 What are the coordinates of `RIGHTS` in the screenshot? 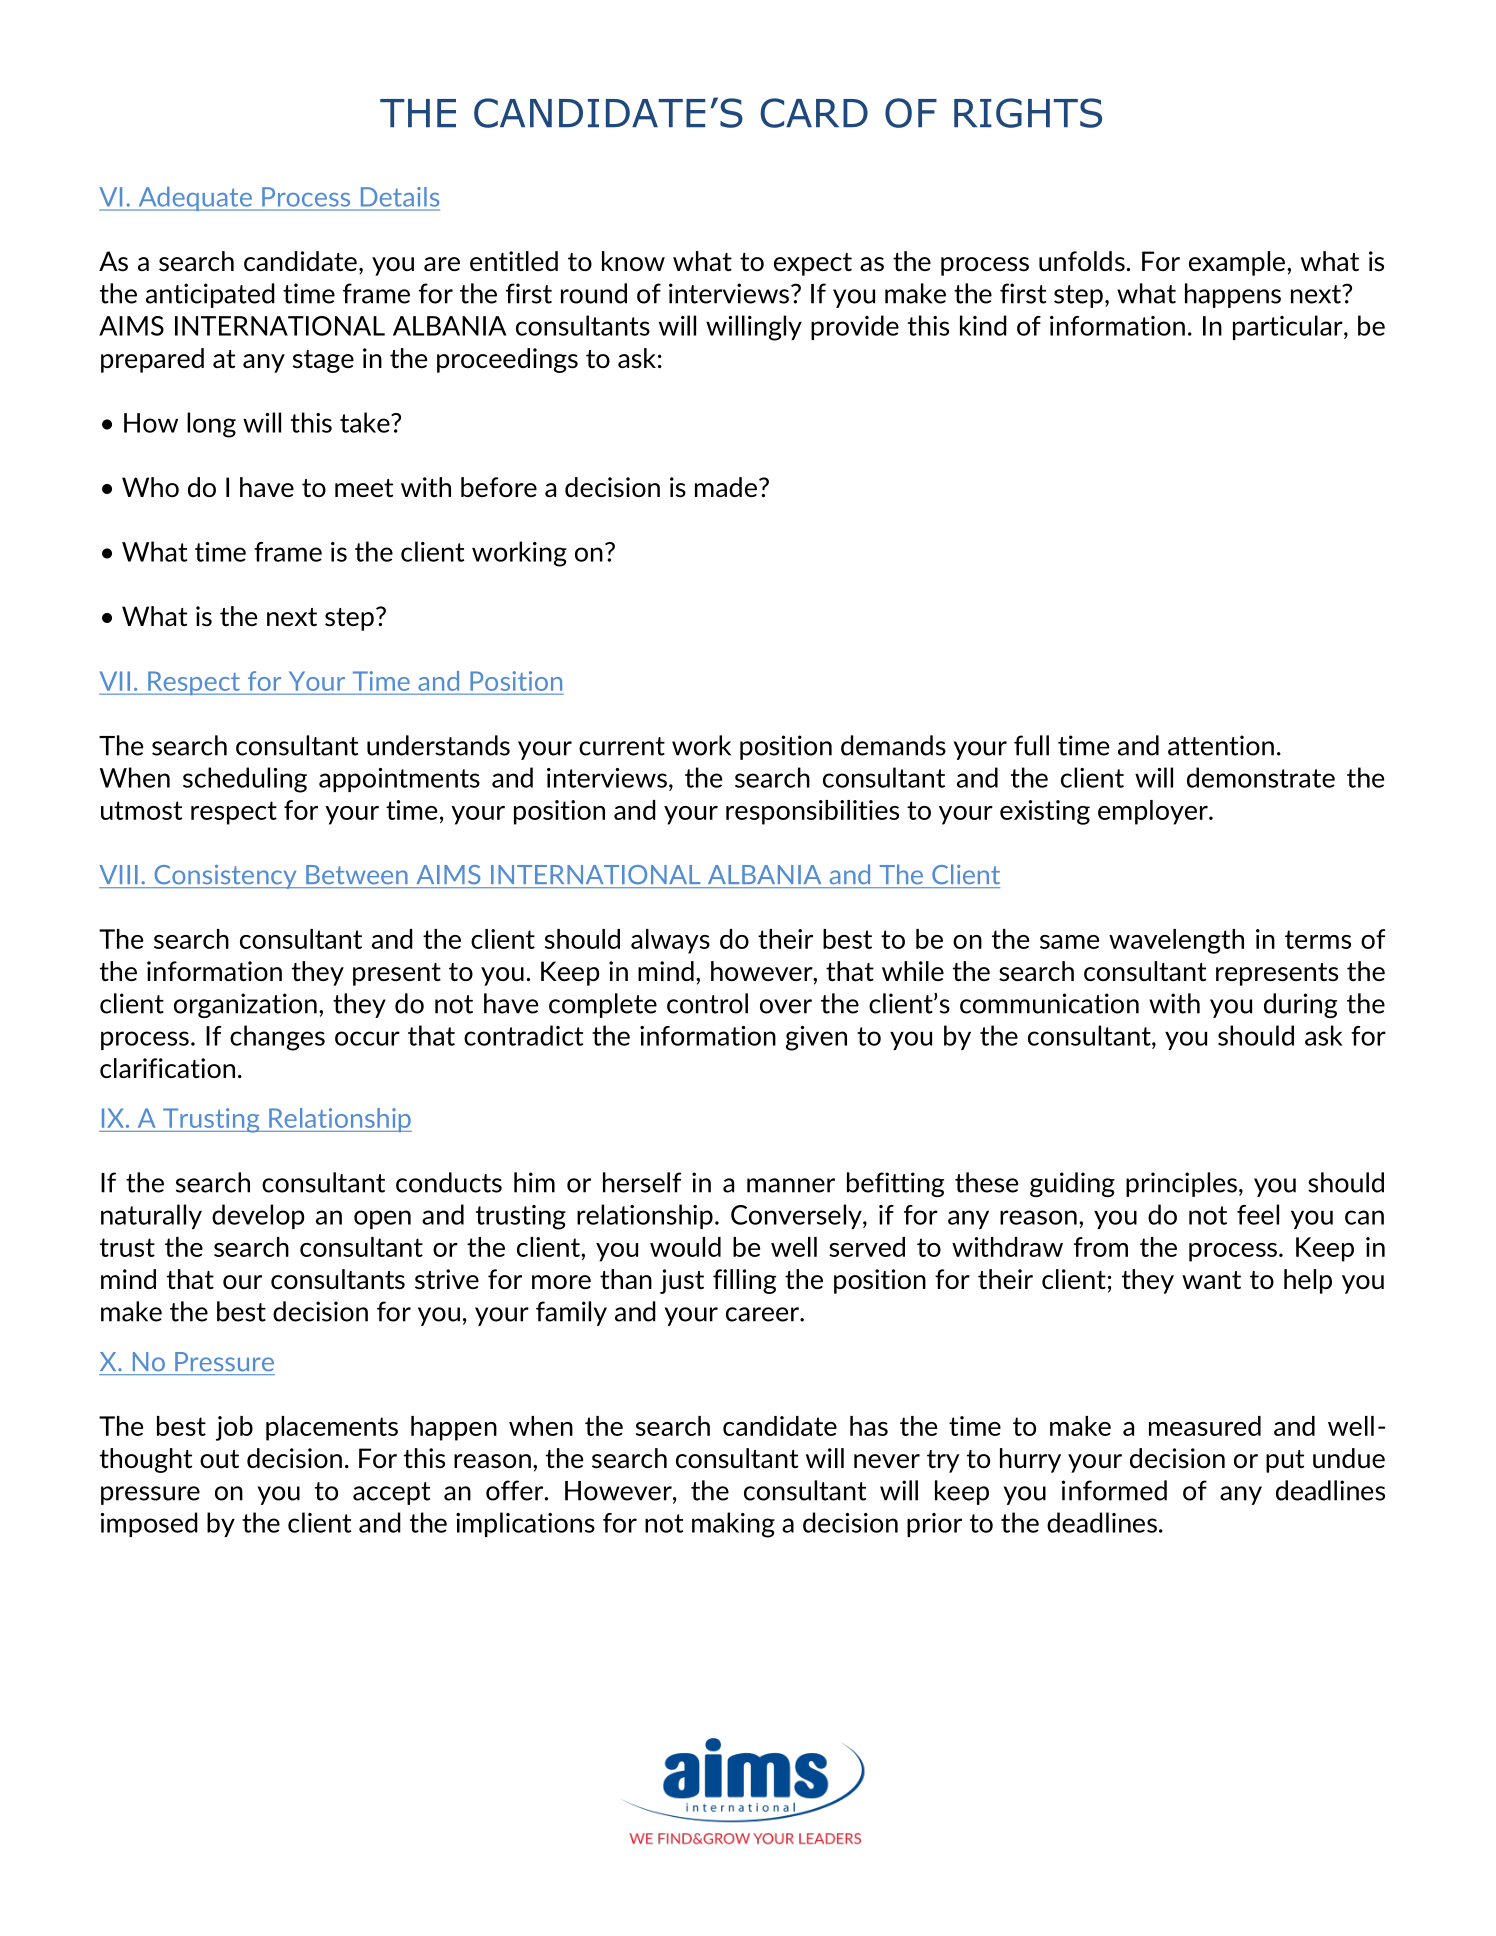 It's located at (1028, 113).
